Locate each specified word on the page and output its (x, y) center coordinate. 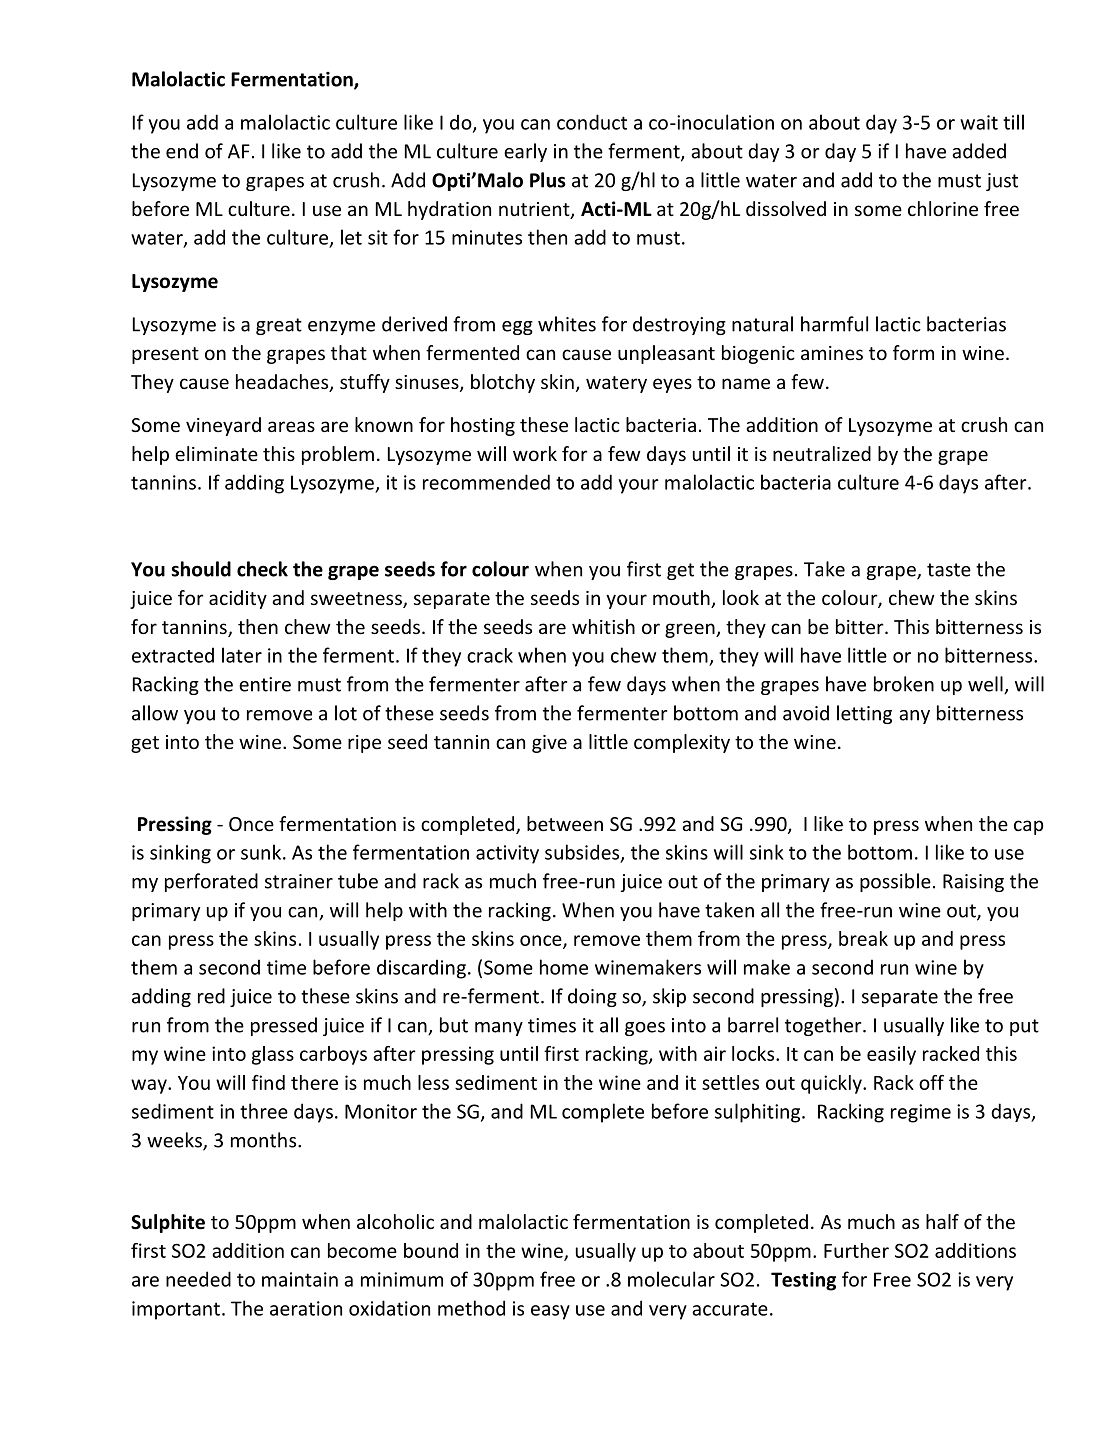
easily (891, 1055)
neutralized (822, 453)
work (535, 453)
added (979, 151)
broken (904, 684)
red (211, 996)
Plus (548, 180)
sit (378, 237)
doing (592, 997)
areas (291, 426)
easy (550, 1312)
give (549, 744)
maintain (300, 1279)
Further (856, 1250)
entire (265, 684)
